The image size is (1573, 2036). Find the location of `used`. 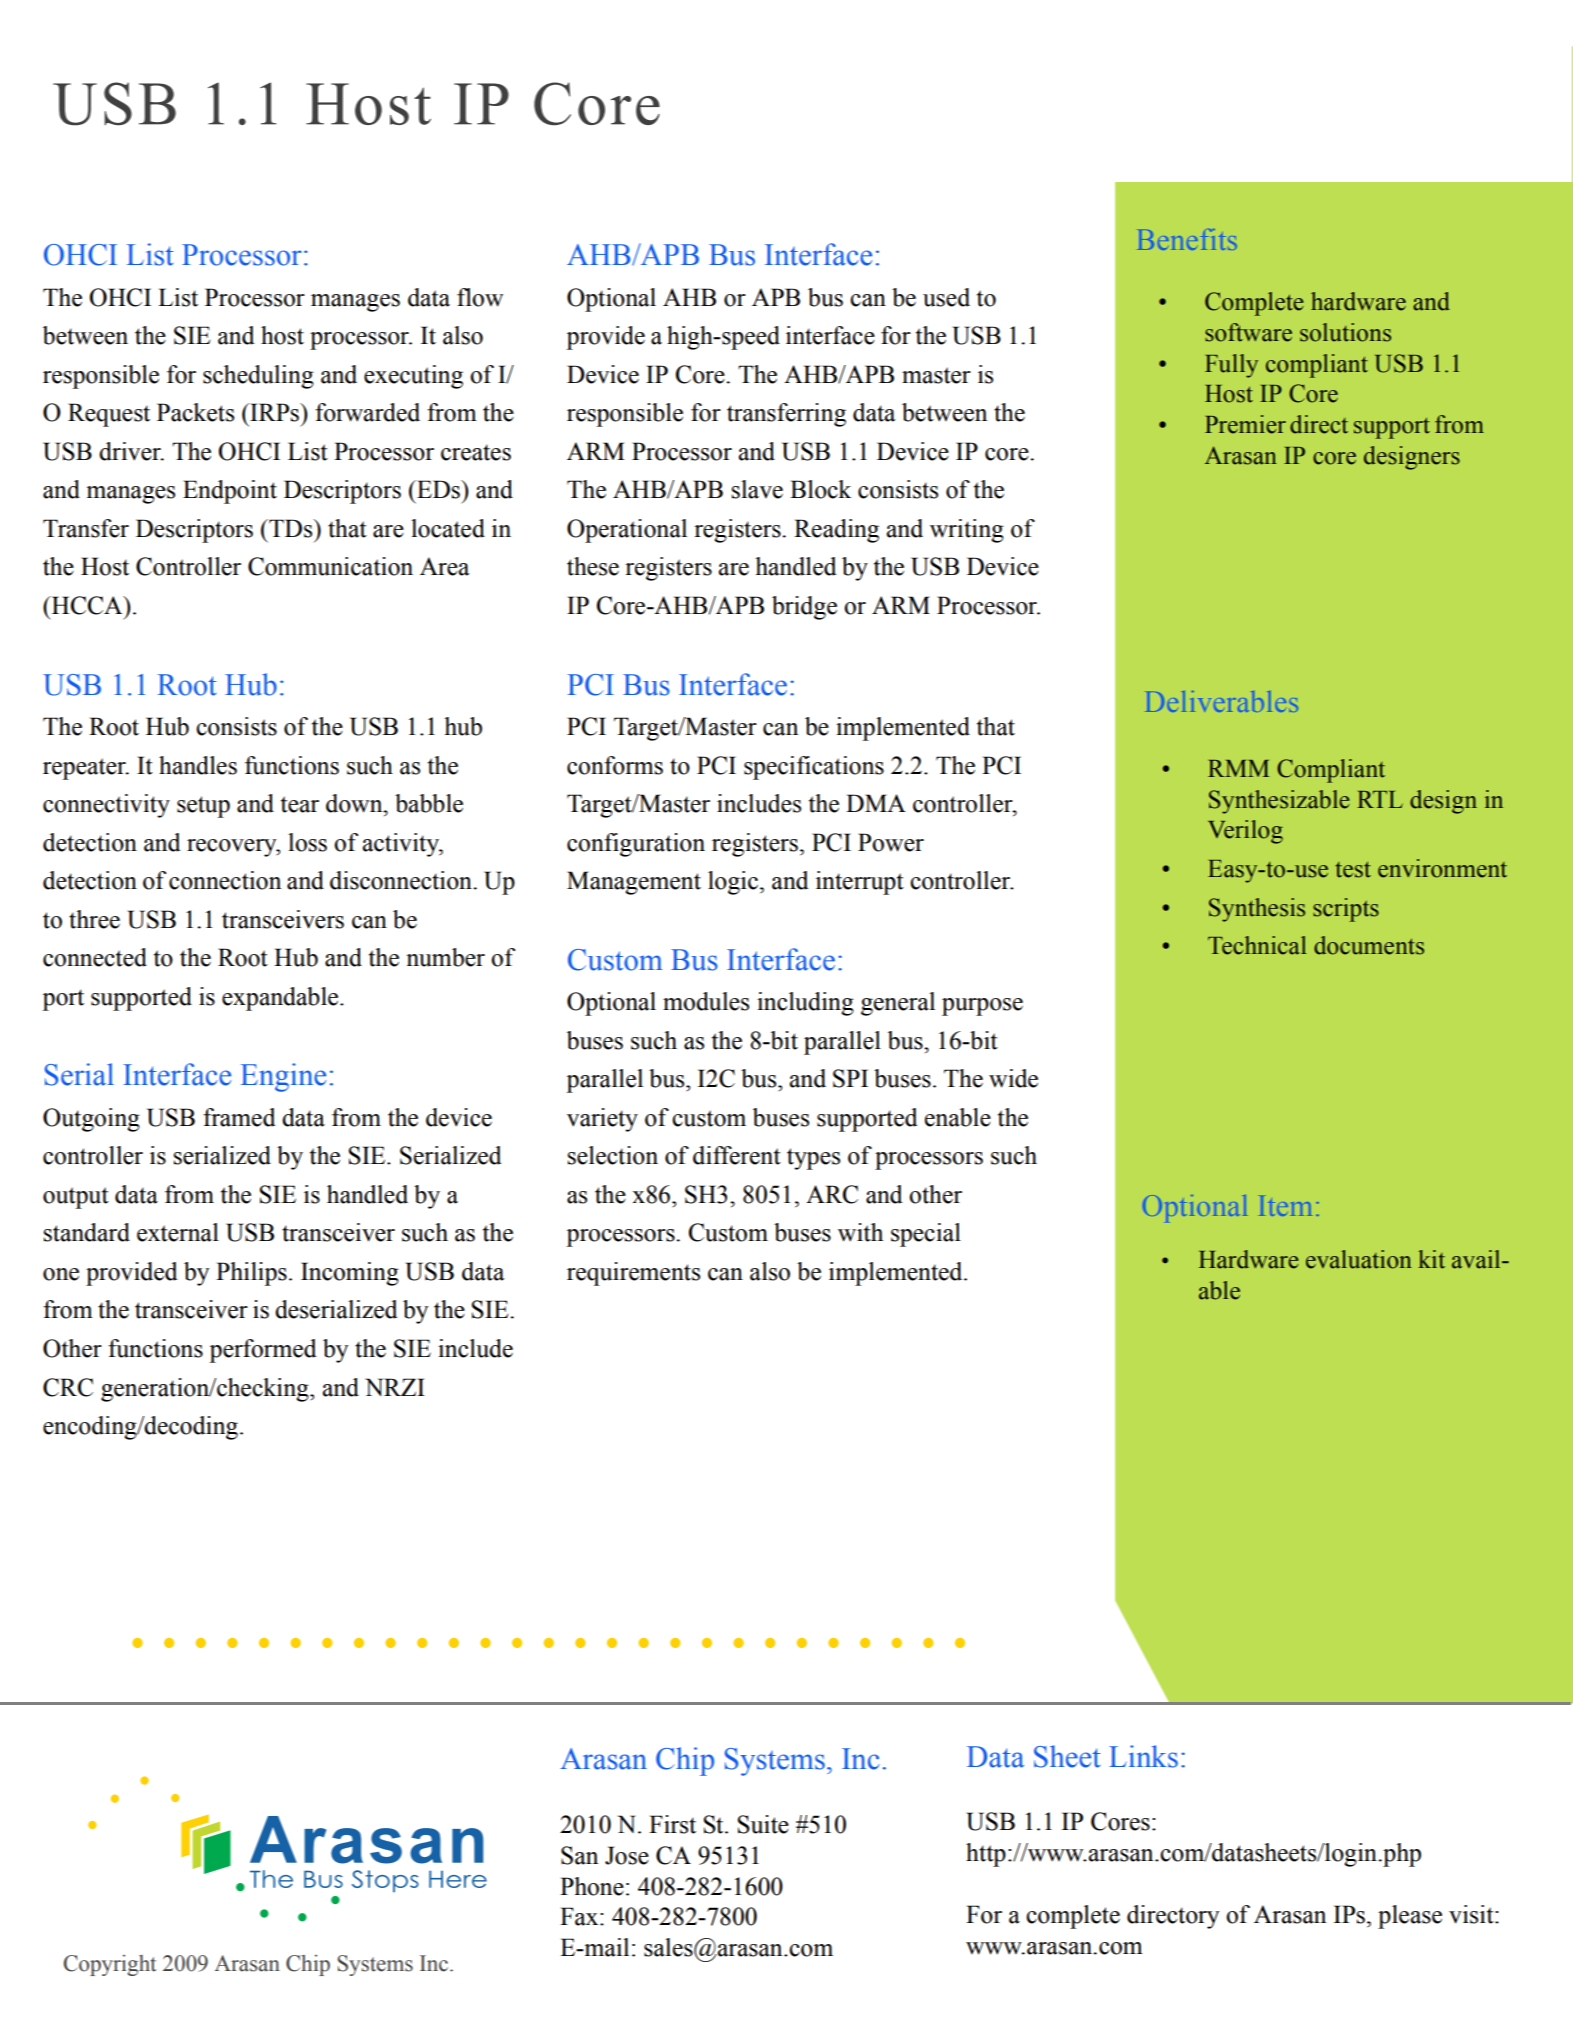

used is located at coordinates (946, 297).
